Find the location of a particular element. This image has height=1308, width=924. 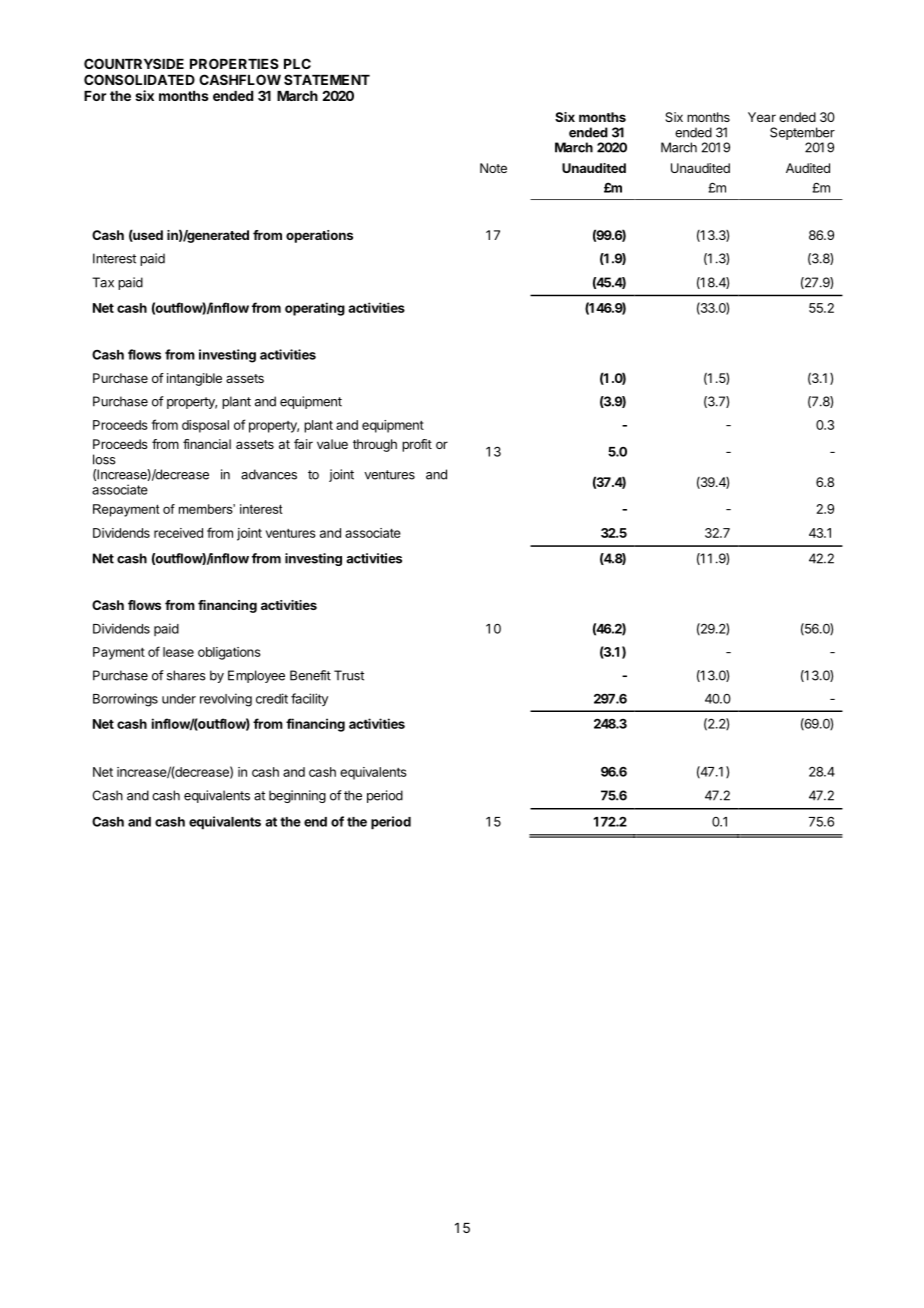

CONSOLIDATED is located at coordinates (139, 79).
